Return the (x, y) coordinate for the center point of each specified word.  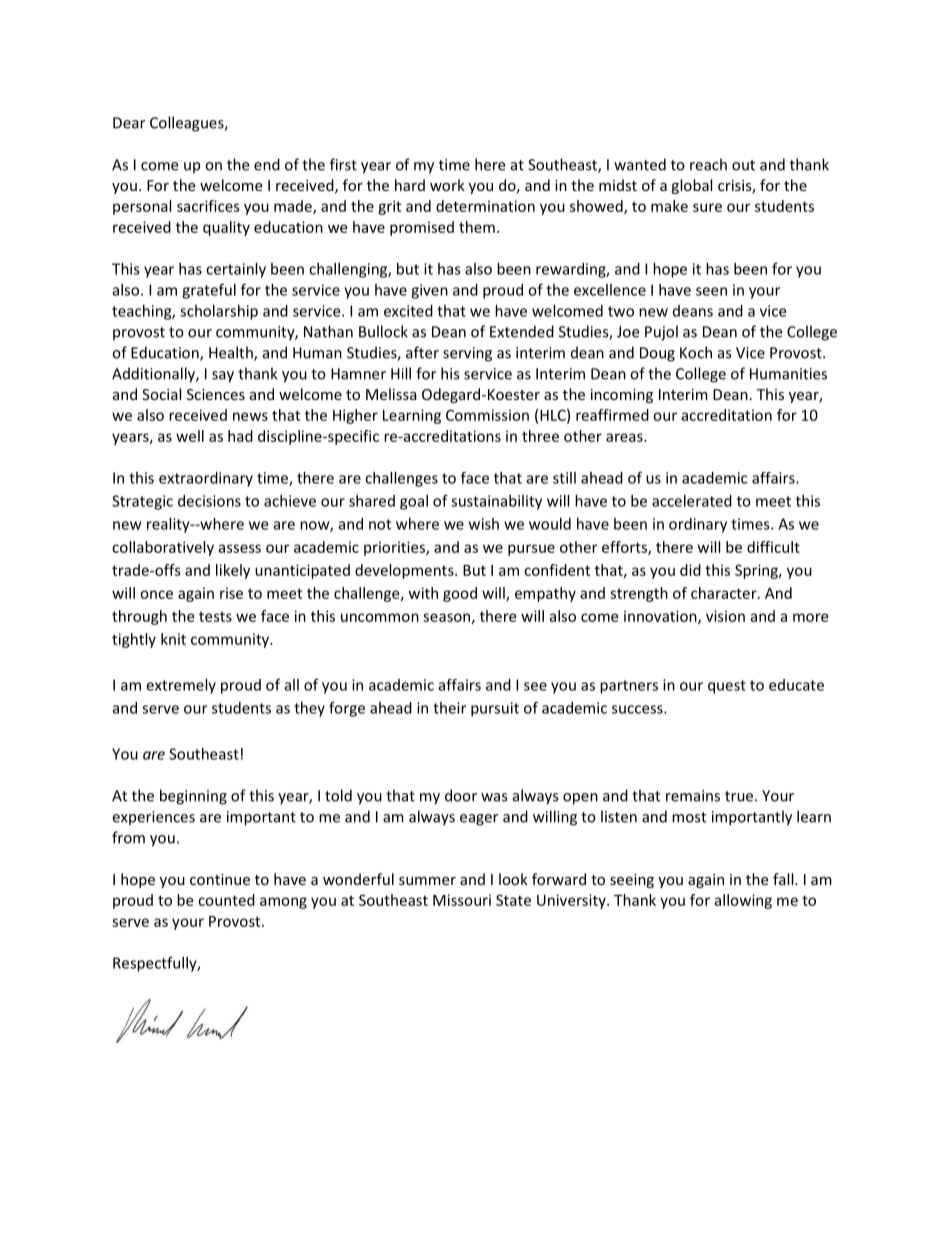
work (447, 185)
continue (220, 879)
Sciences (216, 394)
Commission (487, 415)
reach (708, 164)
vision (725, 616)
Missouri (462, 900)
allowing (743, 901)
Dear (129, 123)
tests (215, 617)
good (460, 594)
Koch (696, 352)
